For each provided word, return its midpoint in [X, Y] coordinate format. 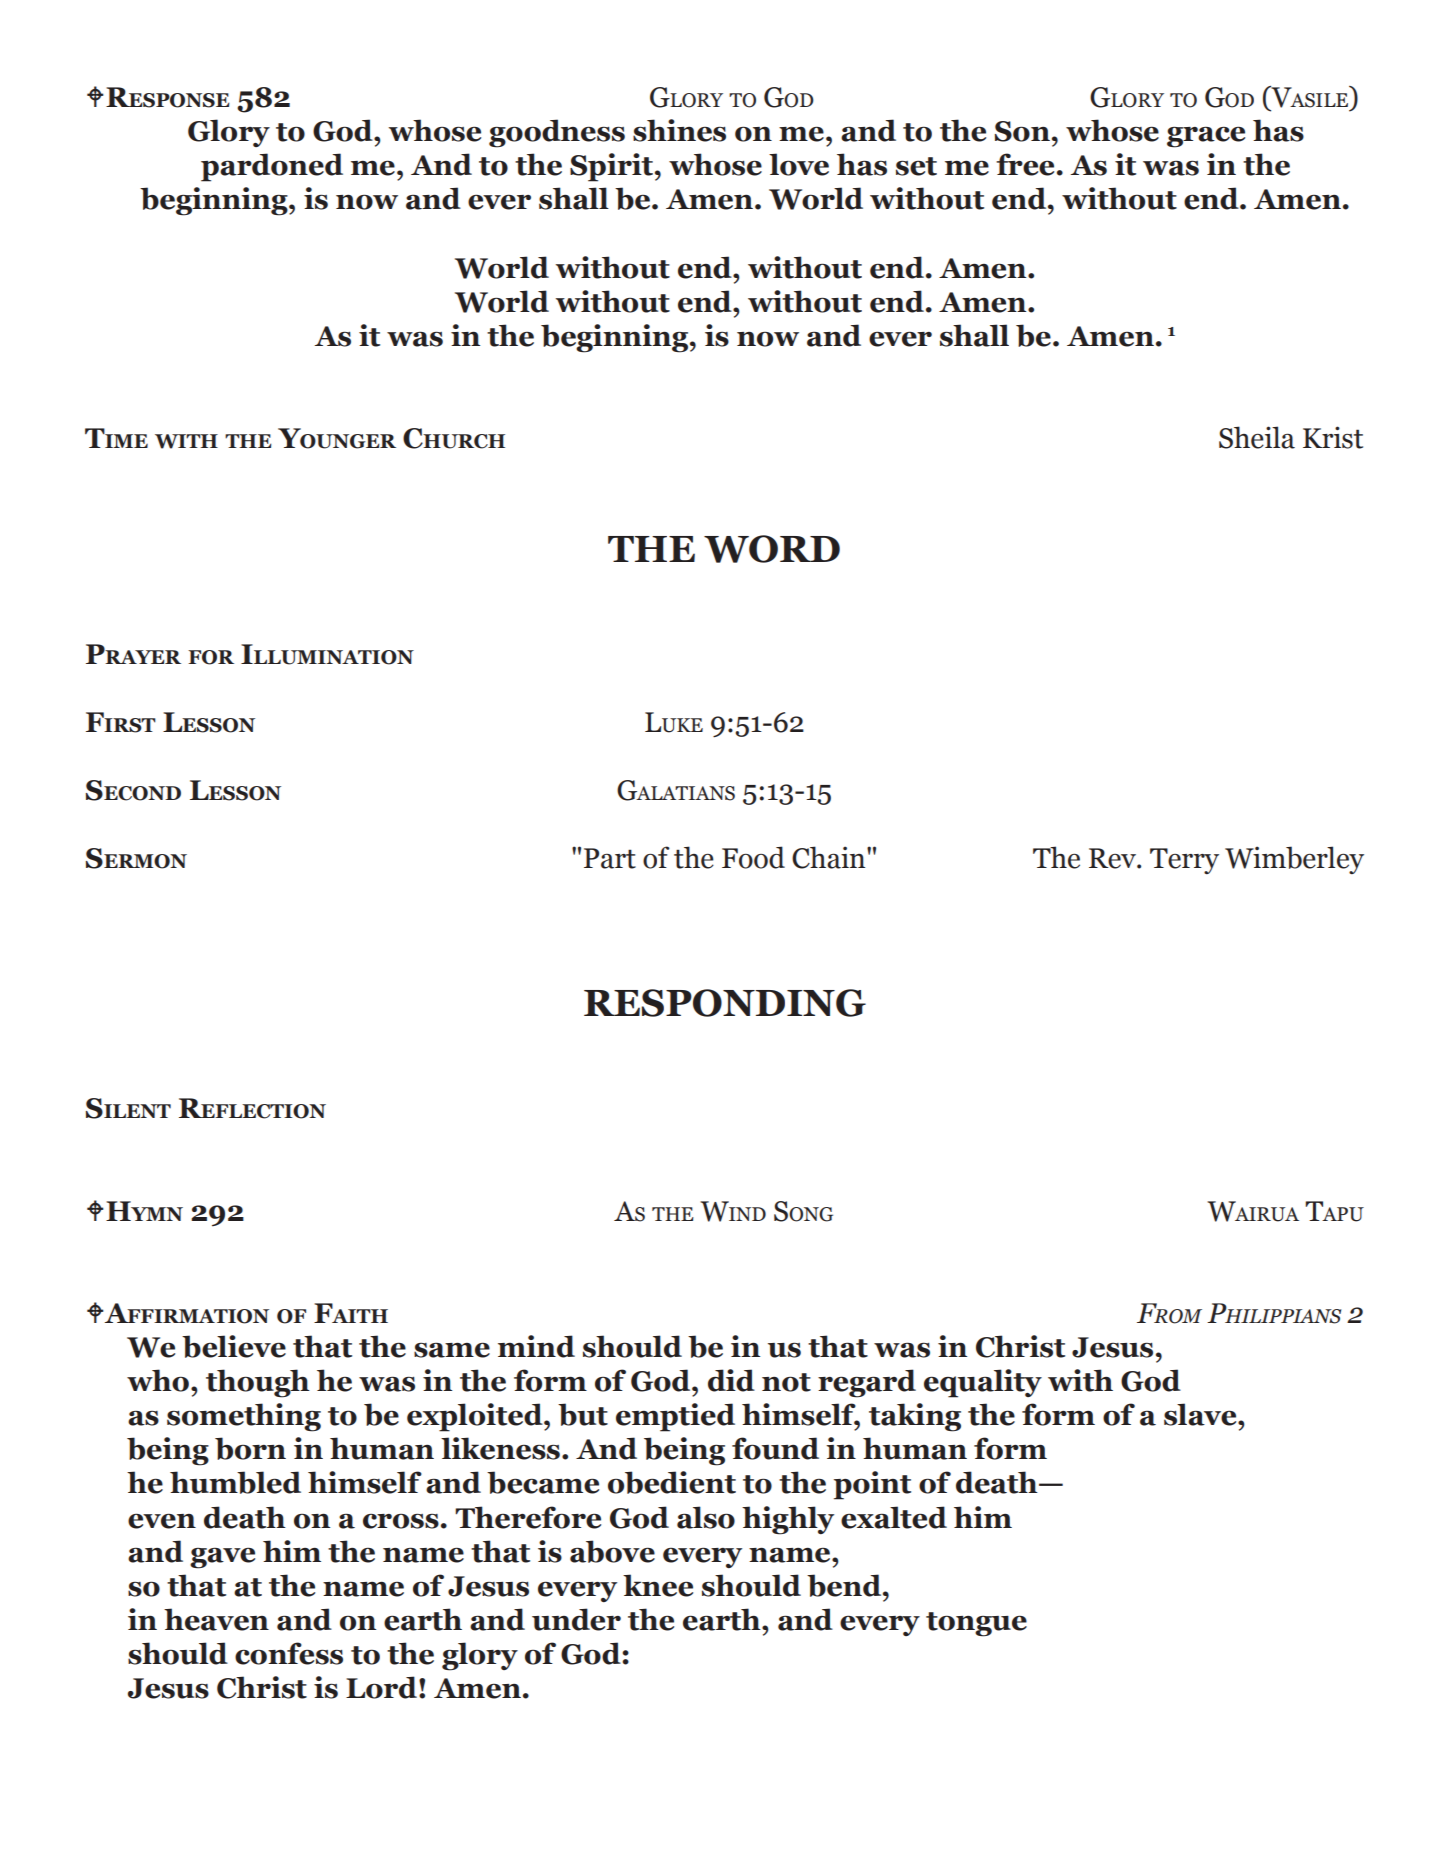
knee [658, 1585]
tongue [976, 1624]
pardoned [272, 167]
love [799, 164]
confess [289, 1653]
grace [1206, 137]
